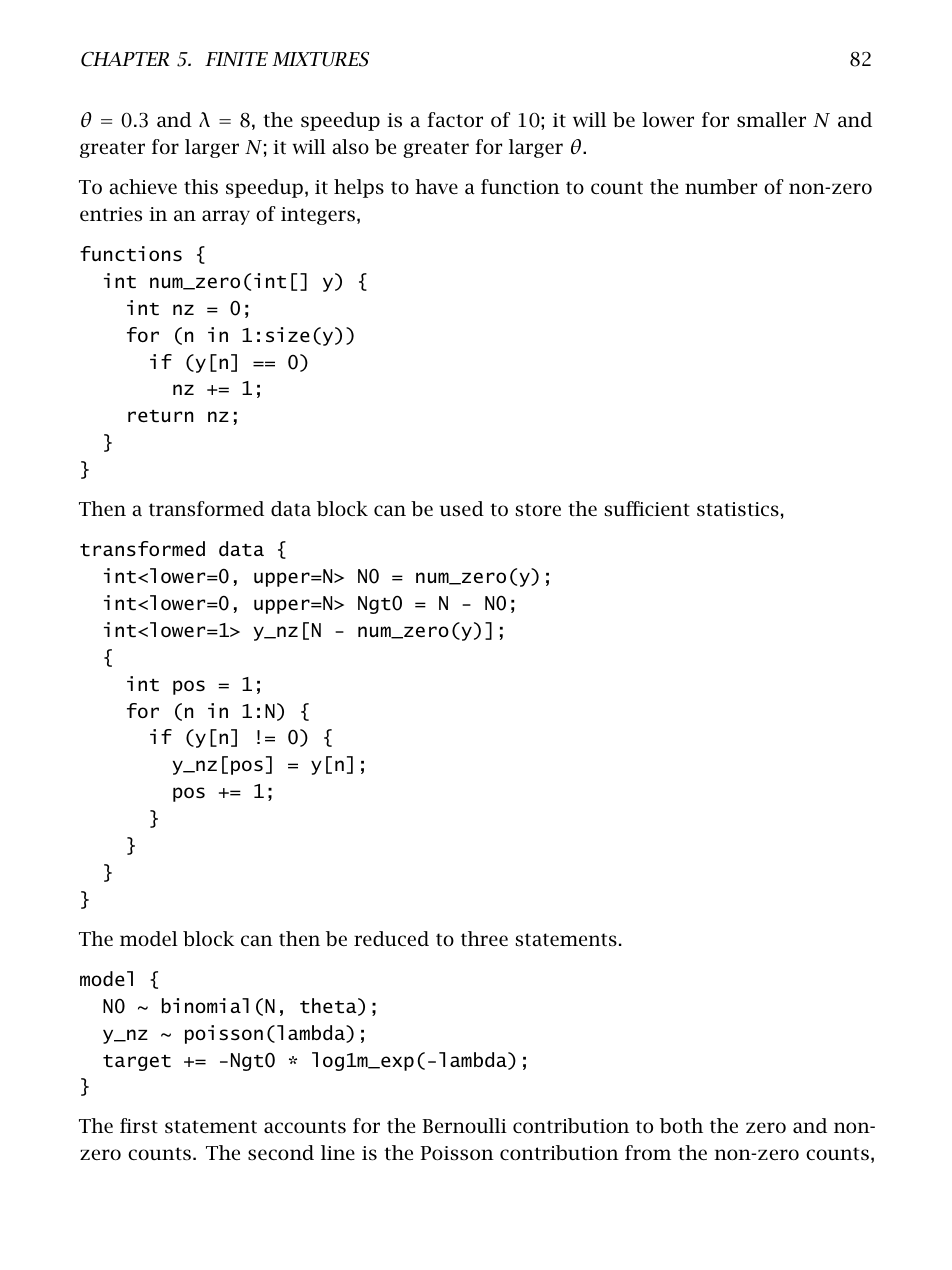  I want to click on smaller, so click(771, 119).
